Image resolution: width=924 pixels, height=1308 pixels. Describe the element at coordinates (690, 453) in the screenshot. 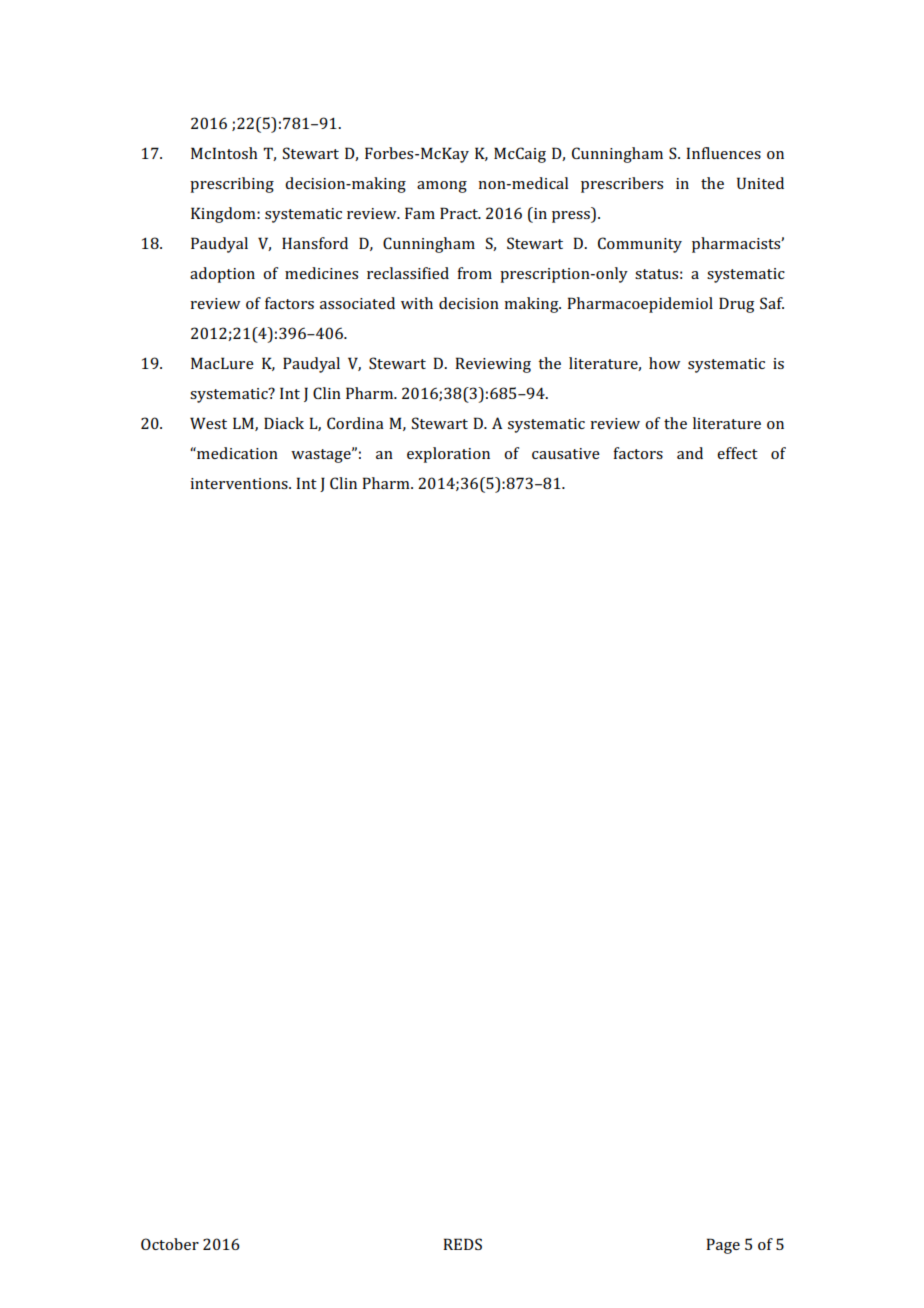

I see `and` at that location.
